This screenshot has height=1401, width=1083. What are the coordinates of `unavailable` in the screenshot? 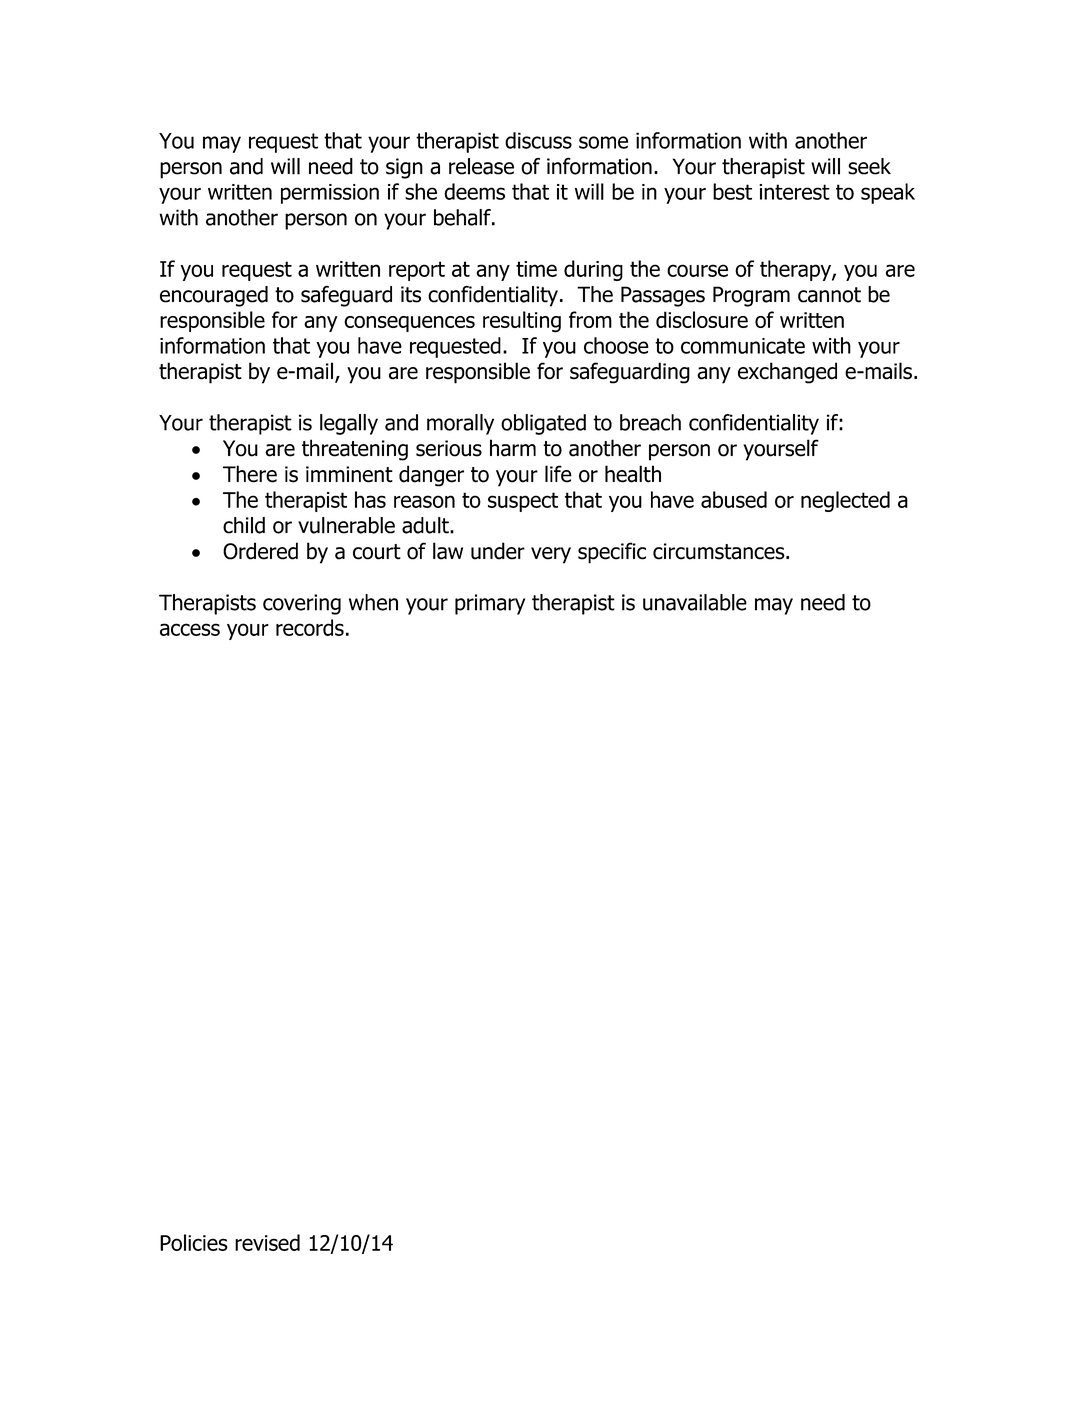 It's located at (695, 602).
